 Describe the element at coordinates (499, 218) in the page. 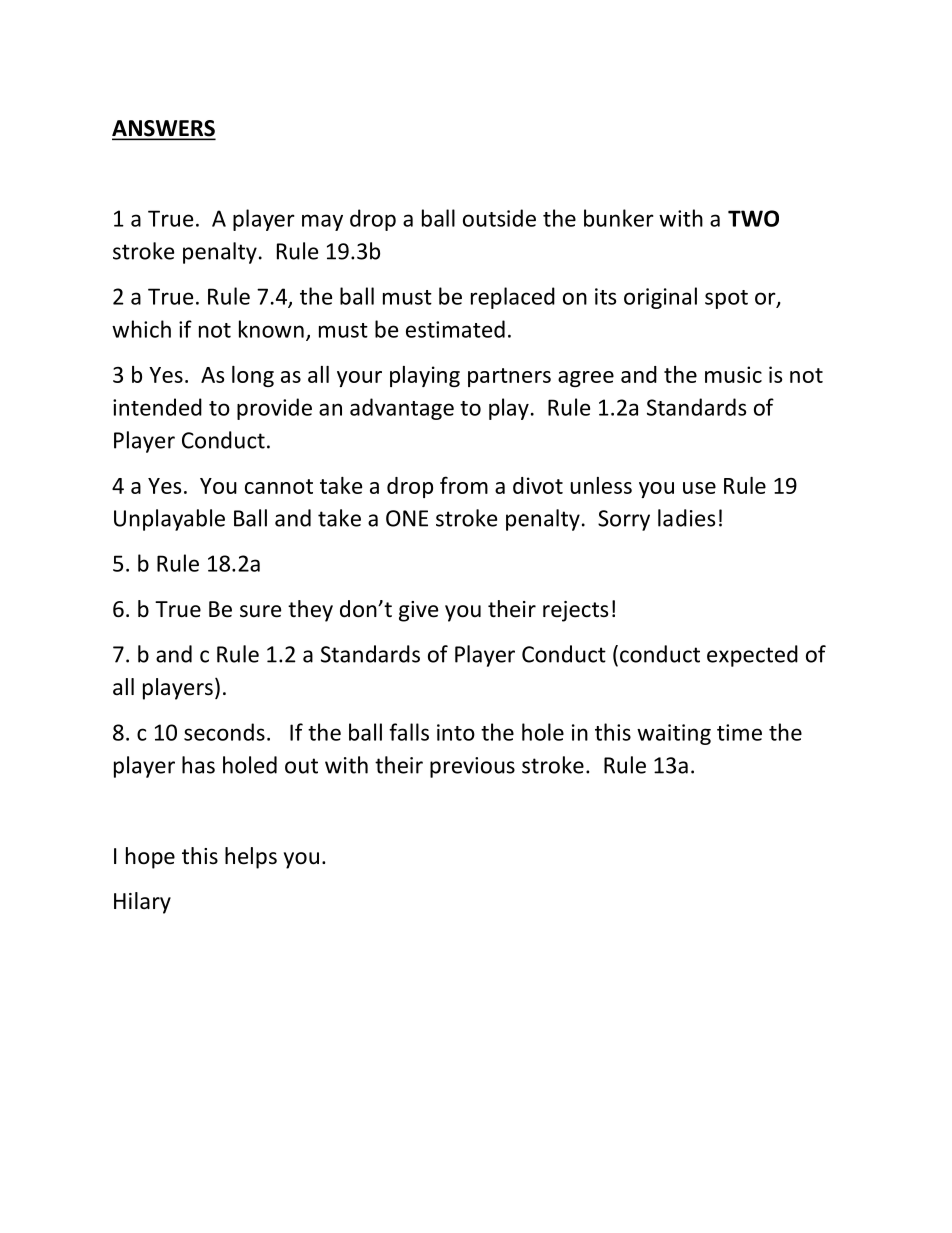

I see `outside` at that location.
